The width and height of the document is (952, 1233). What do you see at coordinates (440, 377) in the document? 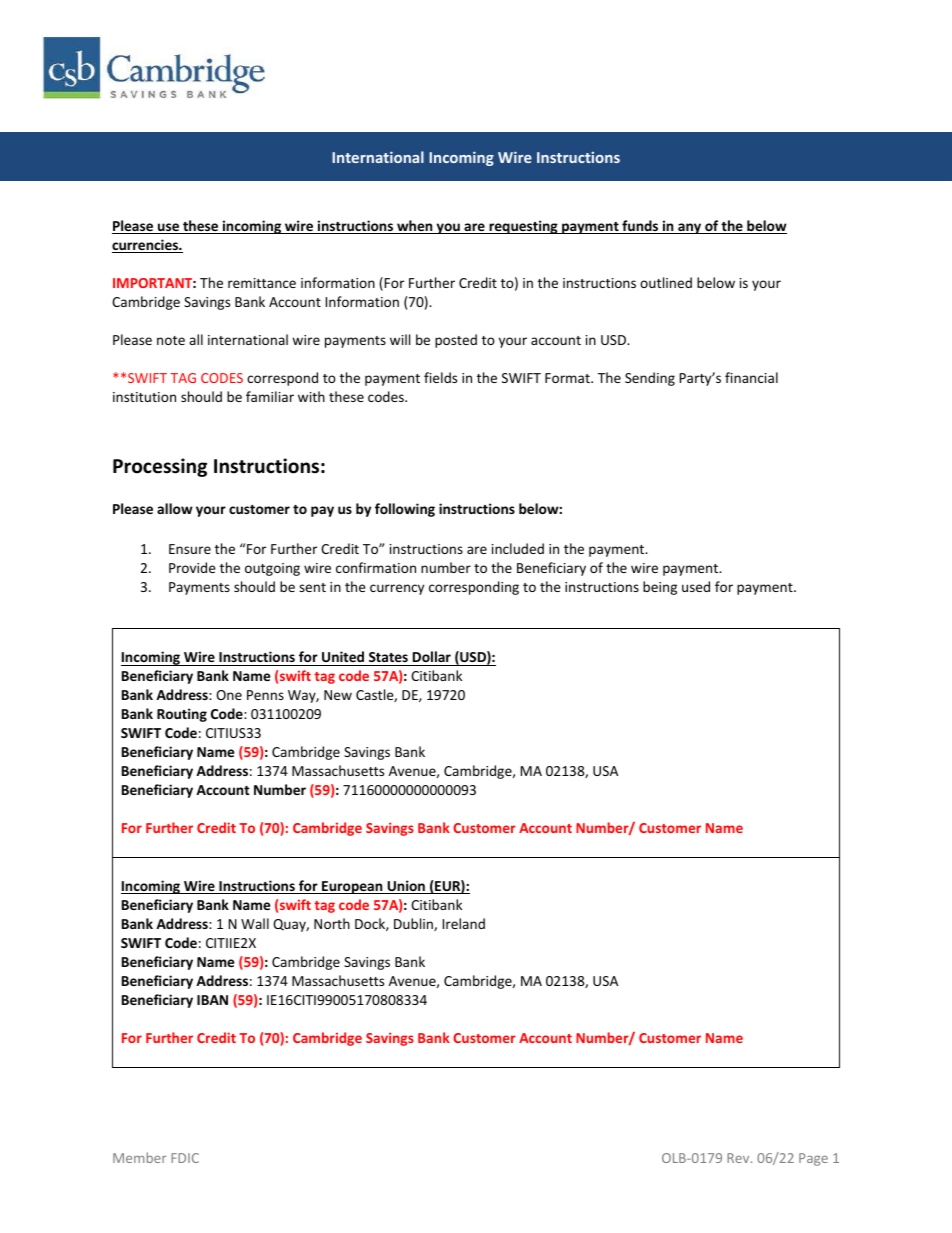
I see `fields` at bounding box center [440, 377].
